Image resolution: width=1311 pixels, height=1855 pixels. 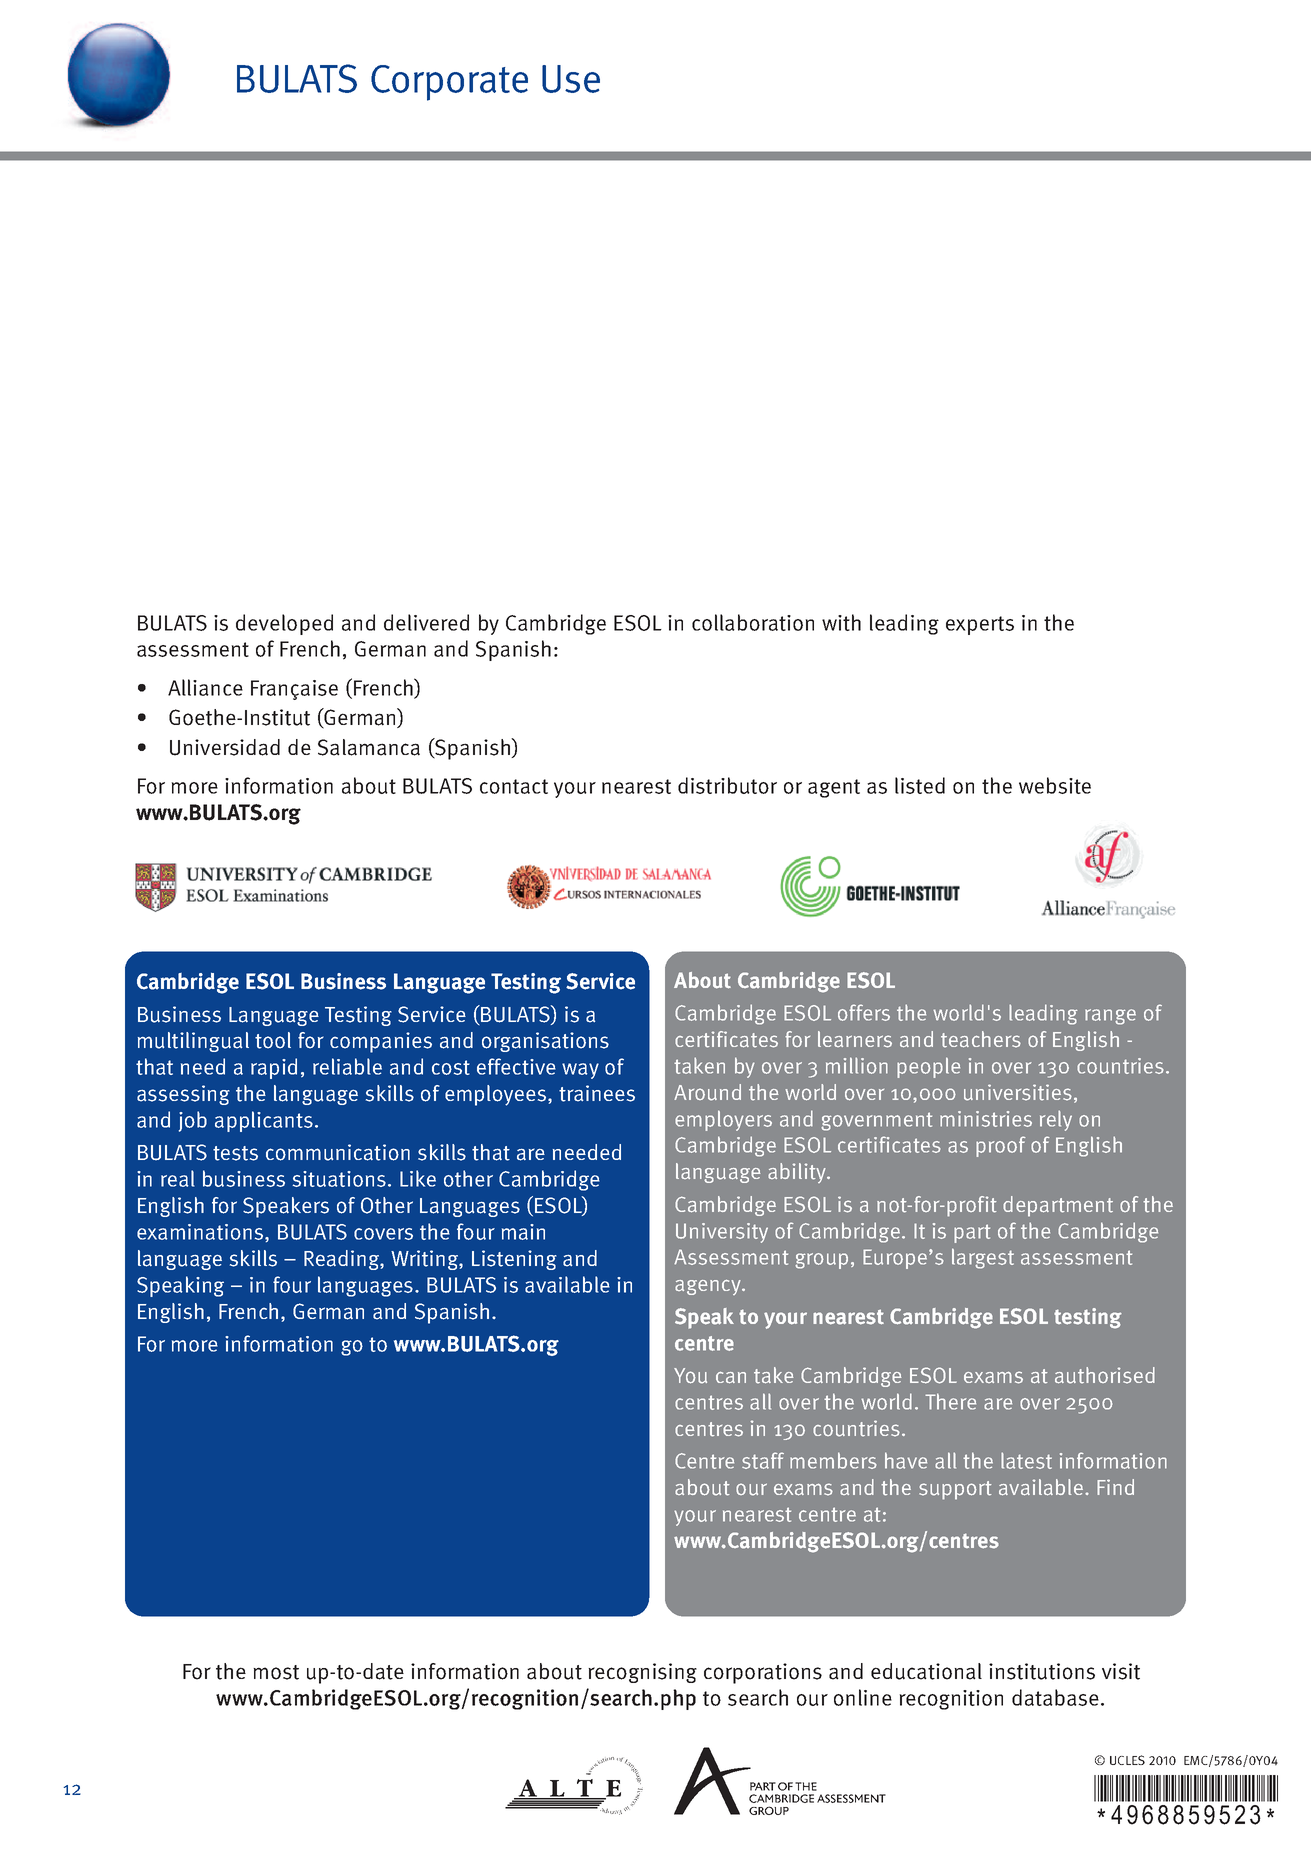 I want to click on most, so click(x=276, y=1672).
